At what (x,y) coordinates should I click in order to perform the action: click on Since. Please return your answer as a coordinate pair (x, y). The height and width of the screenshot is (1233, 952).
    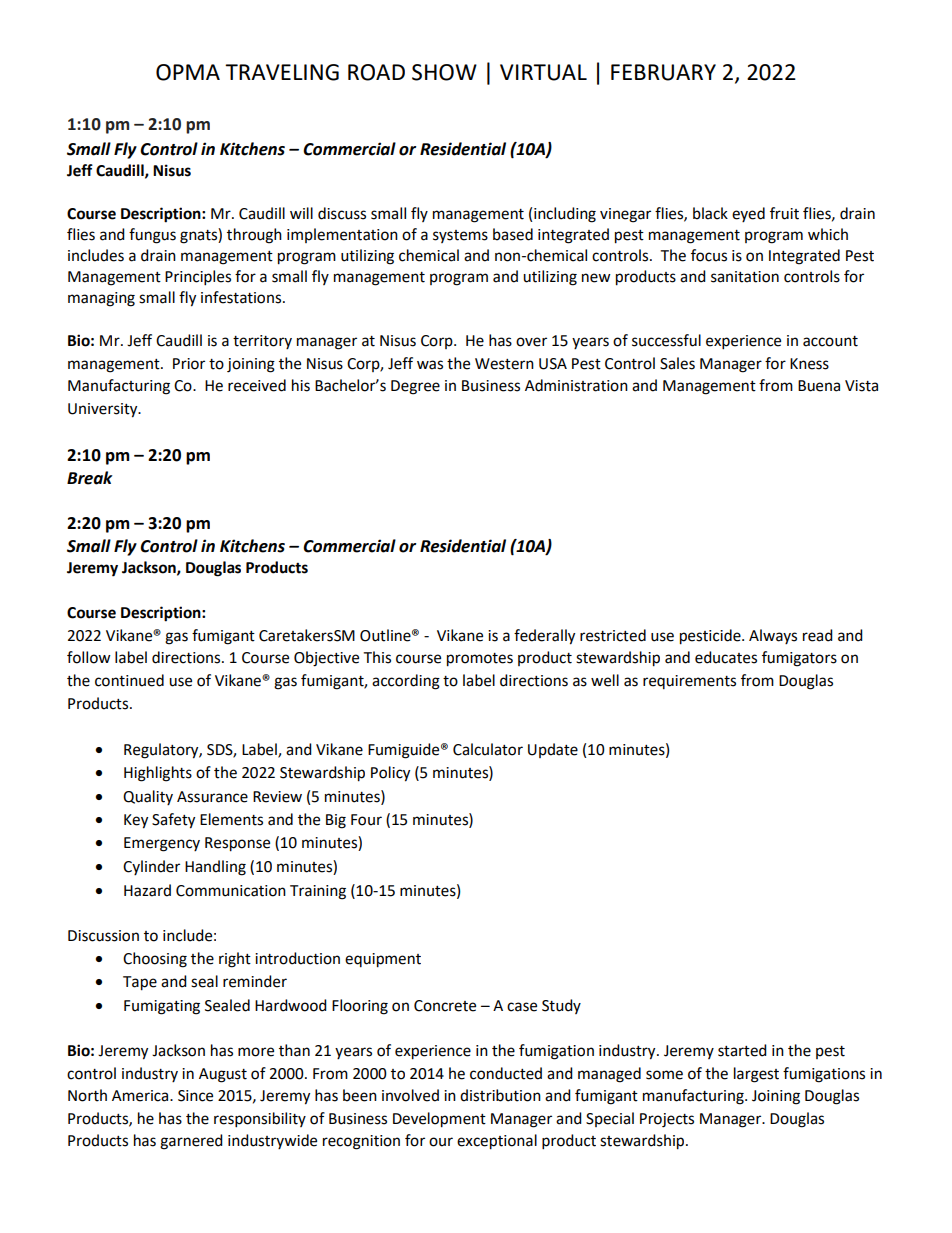
    Looking at the image, I should click on (195, 1096).
